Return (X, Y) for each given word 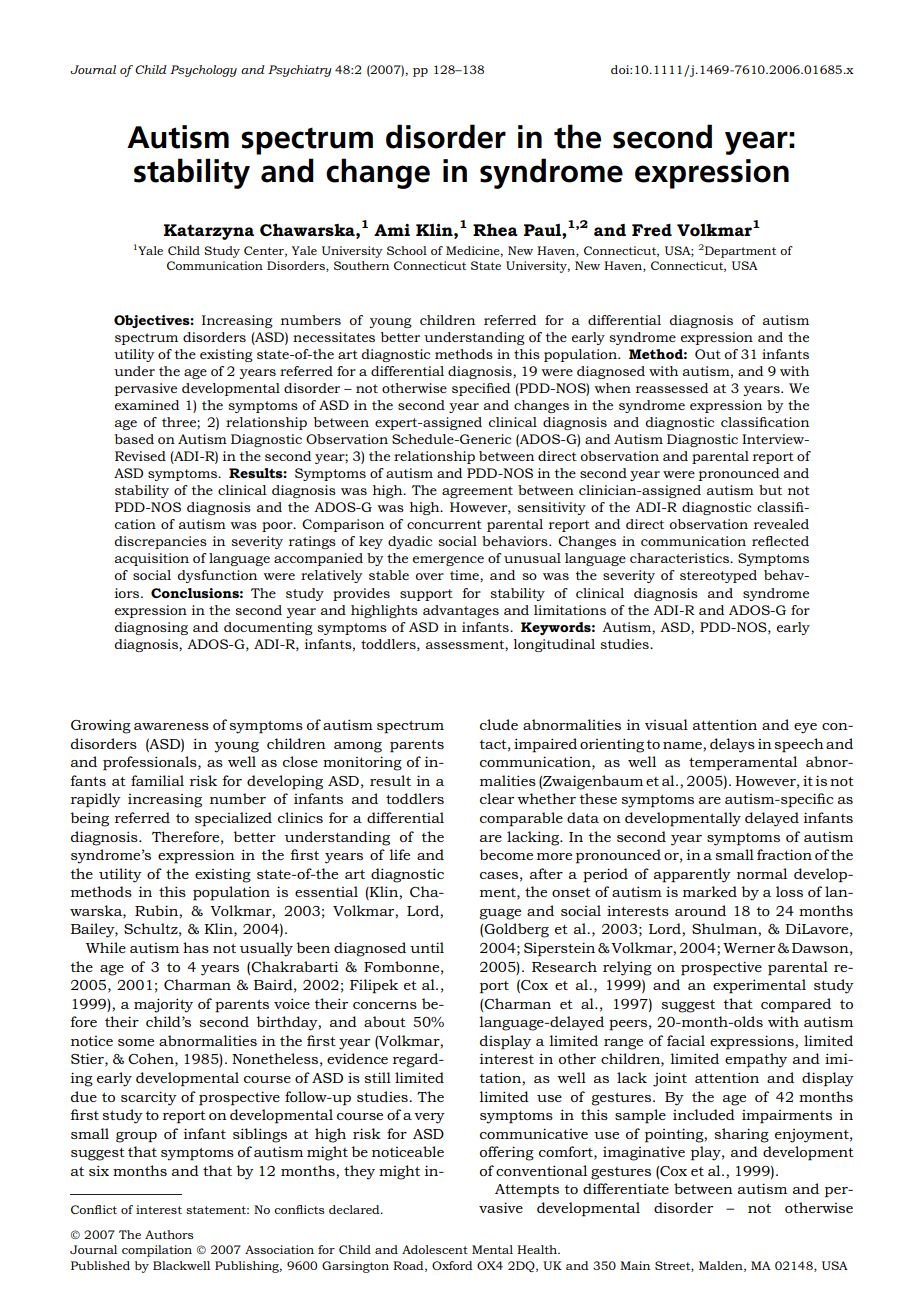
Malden (722, 1266)
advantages (461, 611)
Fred (652, 230)
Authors (169, 1234)
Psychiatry (300, 71)
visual (666, 724)
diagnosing (151, 628)
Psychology (203, 71)
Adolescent (435, 1249)
